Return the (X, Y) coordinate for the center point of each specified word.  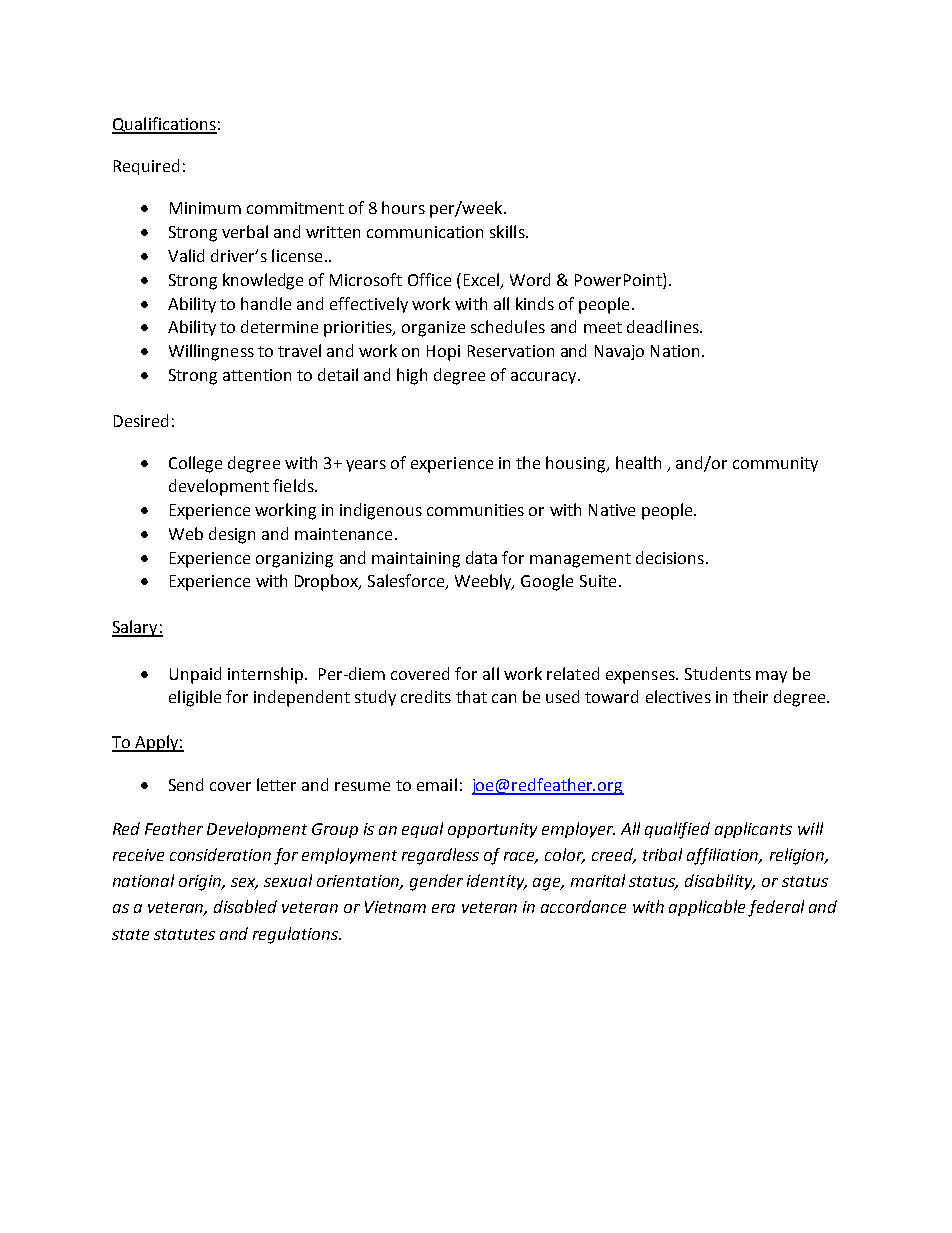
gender (436, 882)
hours (403, 207)
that (471, 696)
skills (508, 231)
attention (257, 375)
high (412, 376)
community (775, 464)
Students (718, 673)
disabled (245, 906)
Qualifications (164, 125)
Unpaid (195, 675)
